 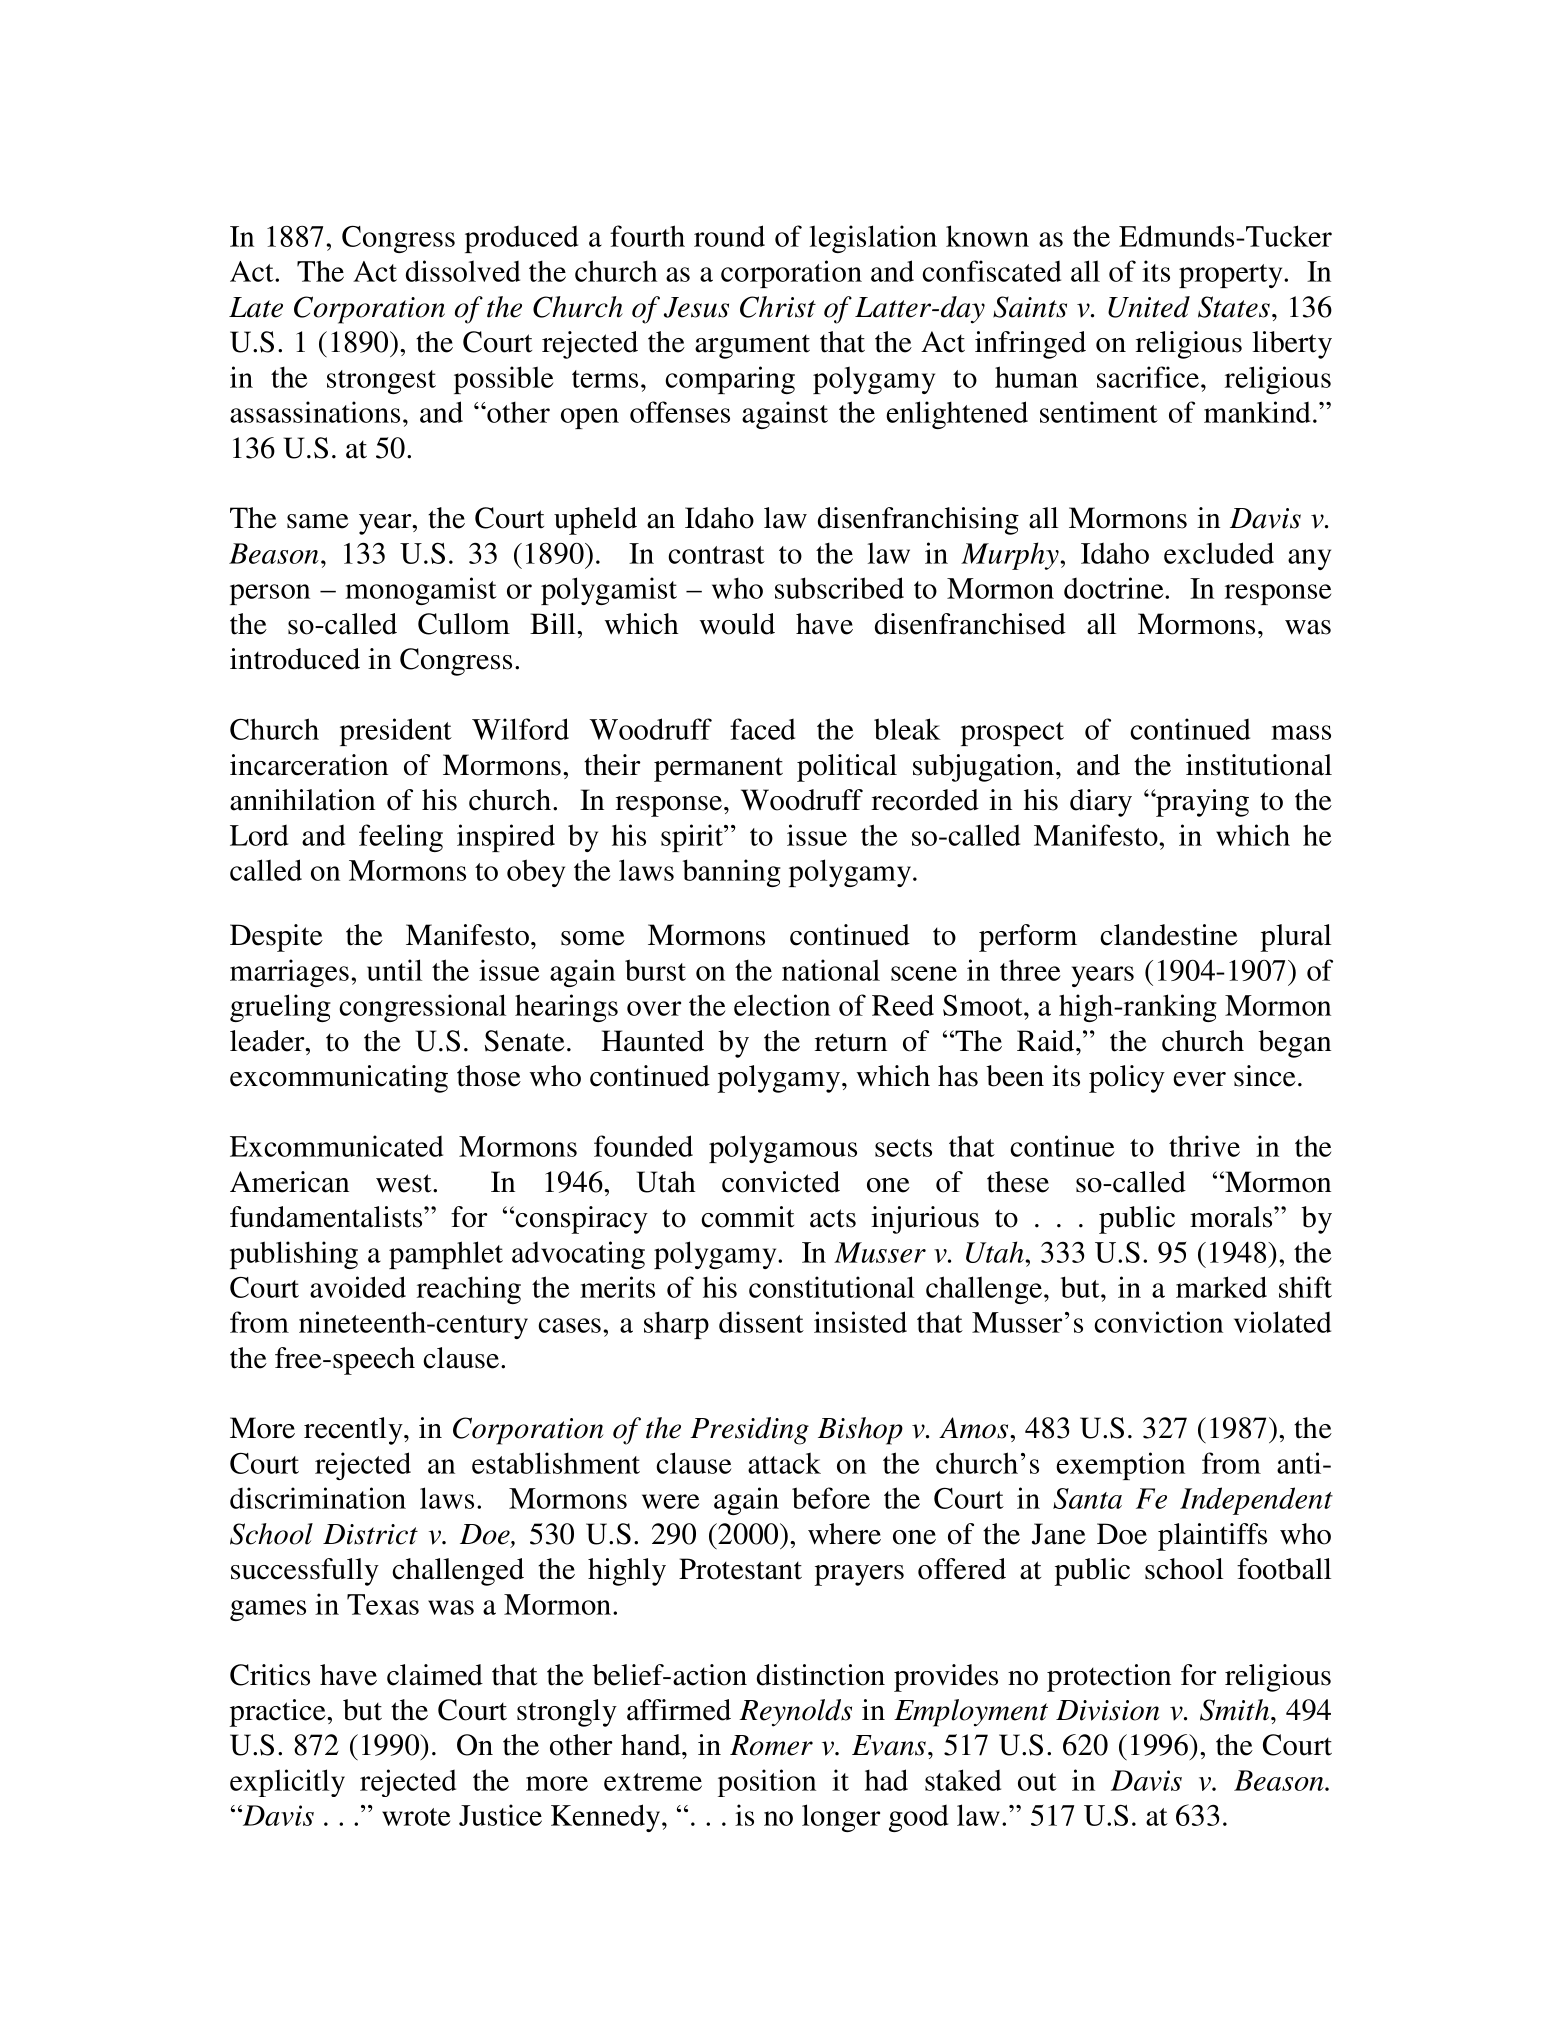 What do you see at coordinates (778, 307) in the image?
I see `Christ` at bounding box center [778, 307].
